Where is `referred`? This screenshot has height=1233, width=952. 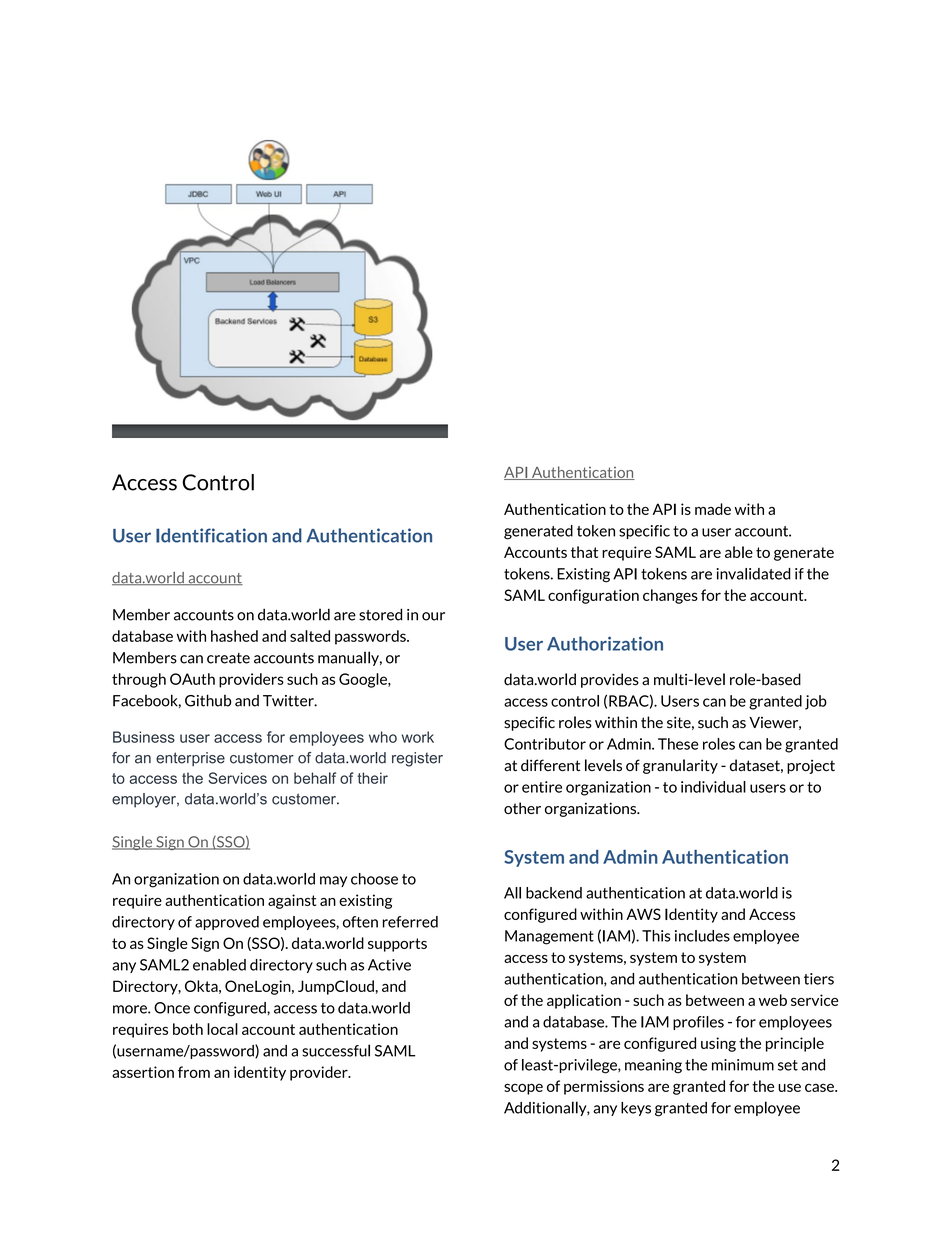
referred is located at coordinates (410, 922).
